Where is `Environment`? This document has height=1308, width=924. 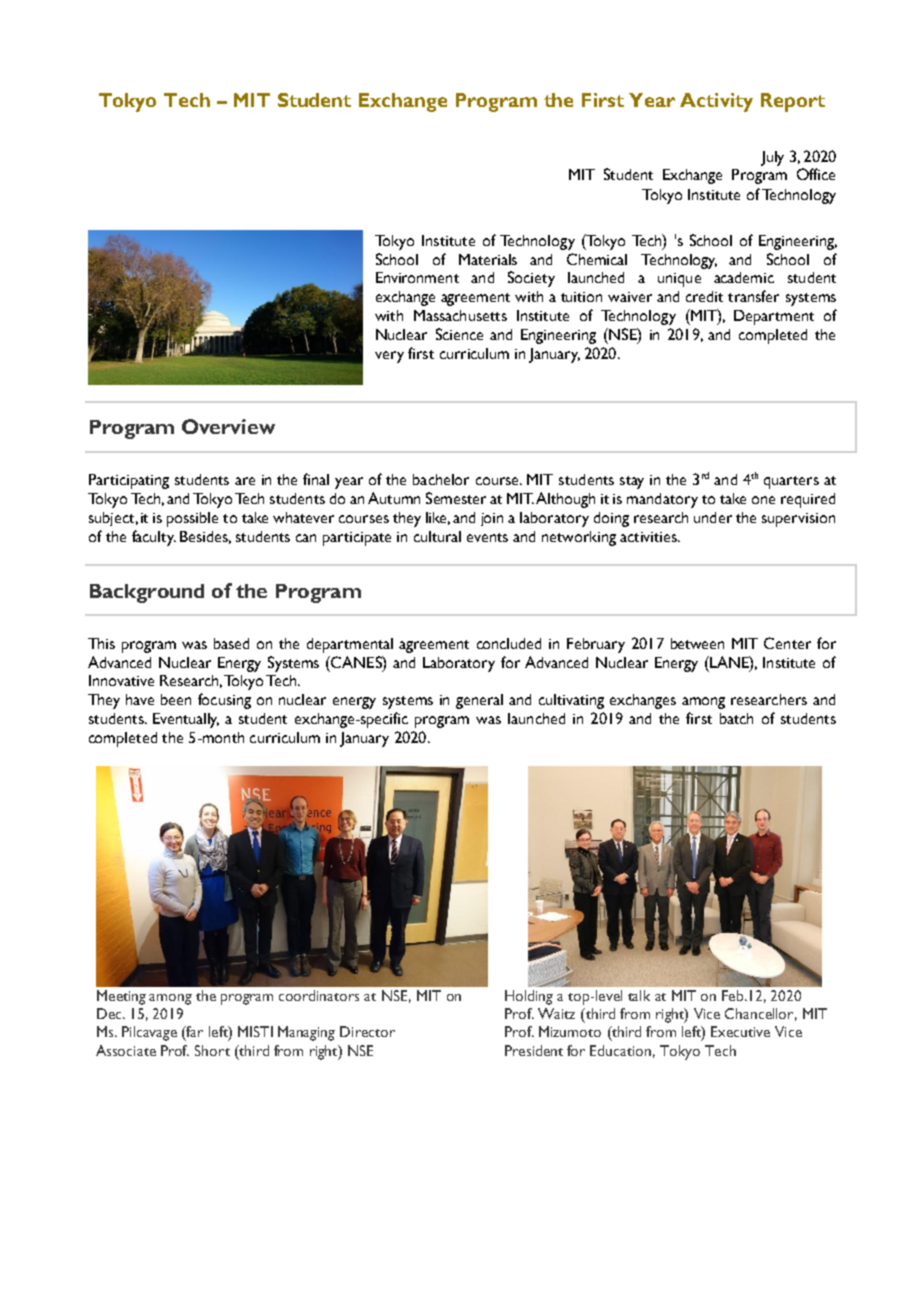 Environment is located at coordinates (417, 277).
